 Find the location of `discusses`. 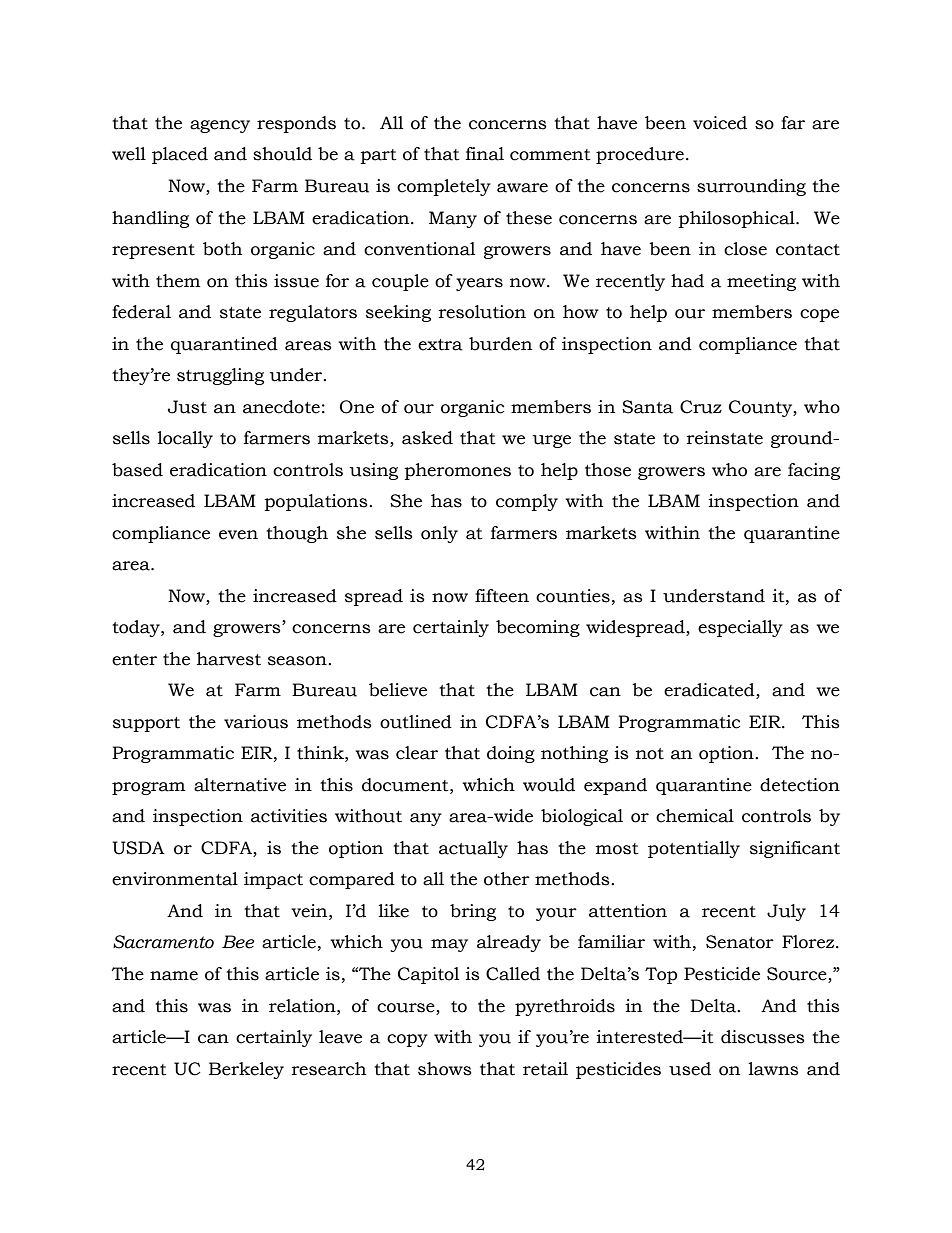

discusses is located at coordinates (763, 1037).
